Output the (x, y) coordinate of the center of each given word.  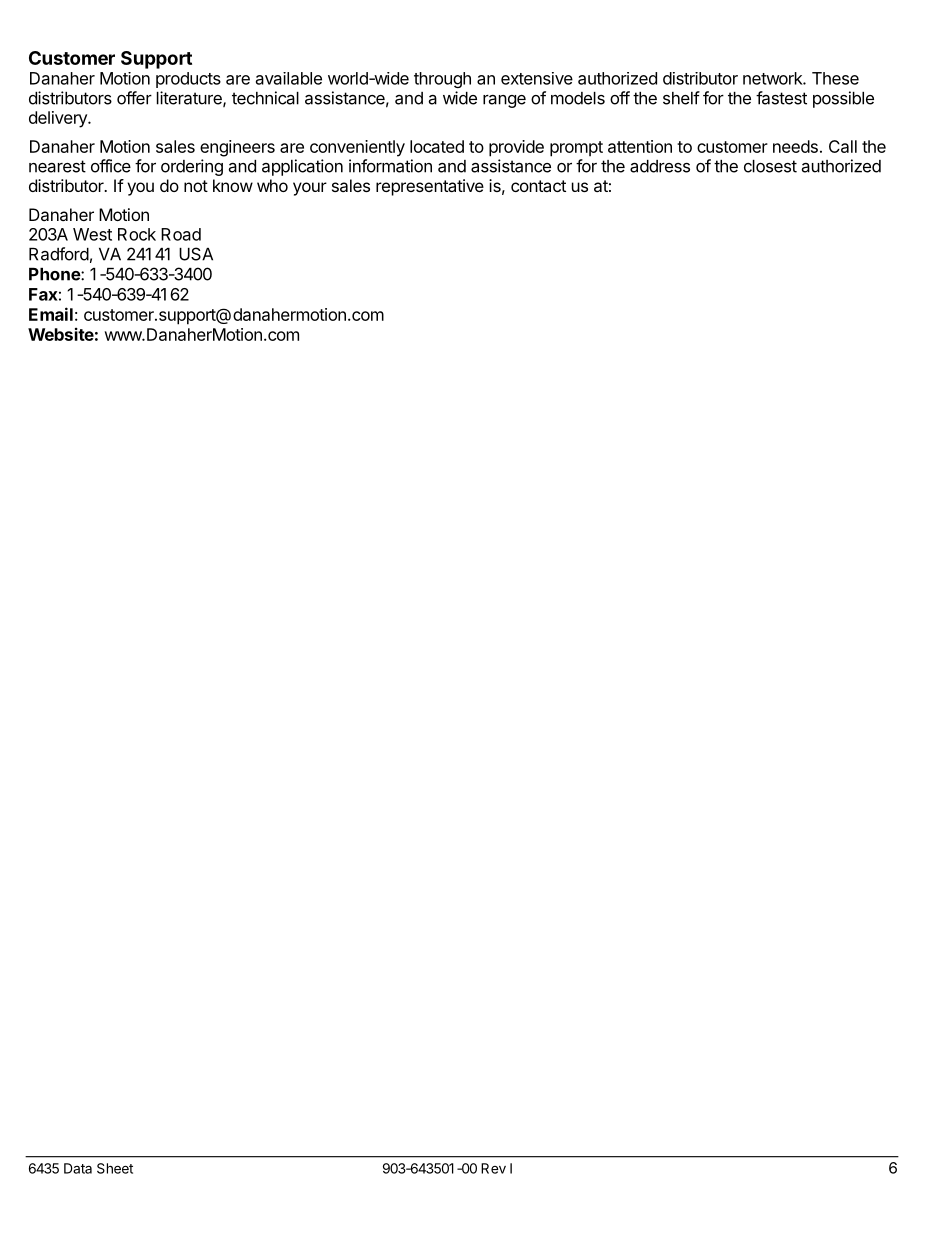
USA (196, 254)
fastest (781, 98)
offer (134, 98)
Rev (493, 1168)
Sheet (115, 1168)
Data (78, 1168)
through (442, 80)
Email (51, 314)
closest (770, 166)
